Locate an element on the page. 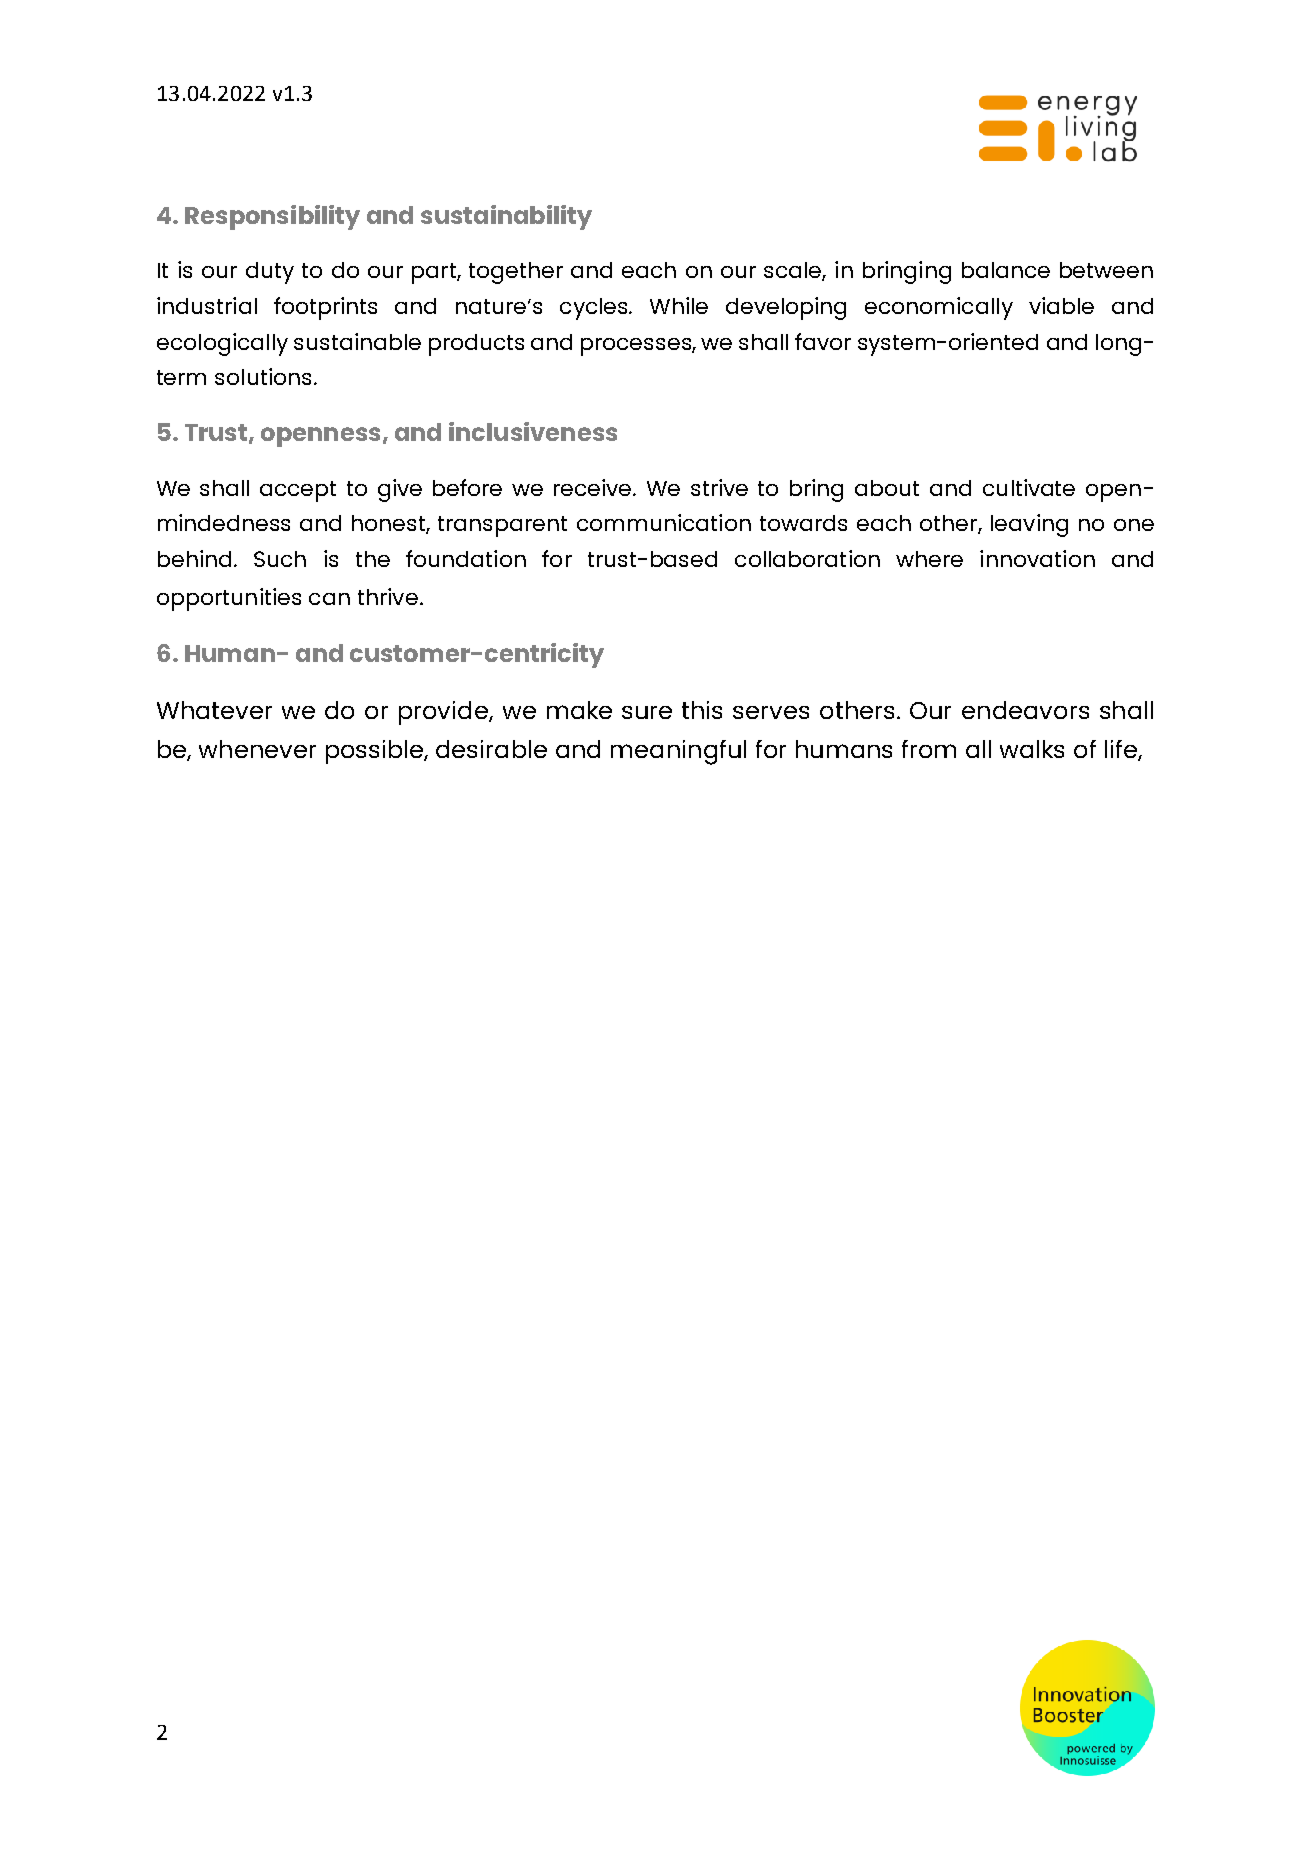  sustainability is located at coordinates (506, 217).
